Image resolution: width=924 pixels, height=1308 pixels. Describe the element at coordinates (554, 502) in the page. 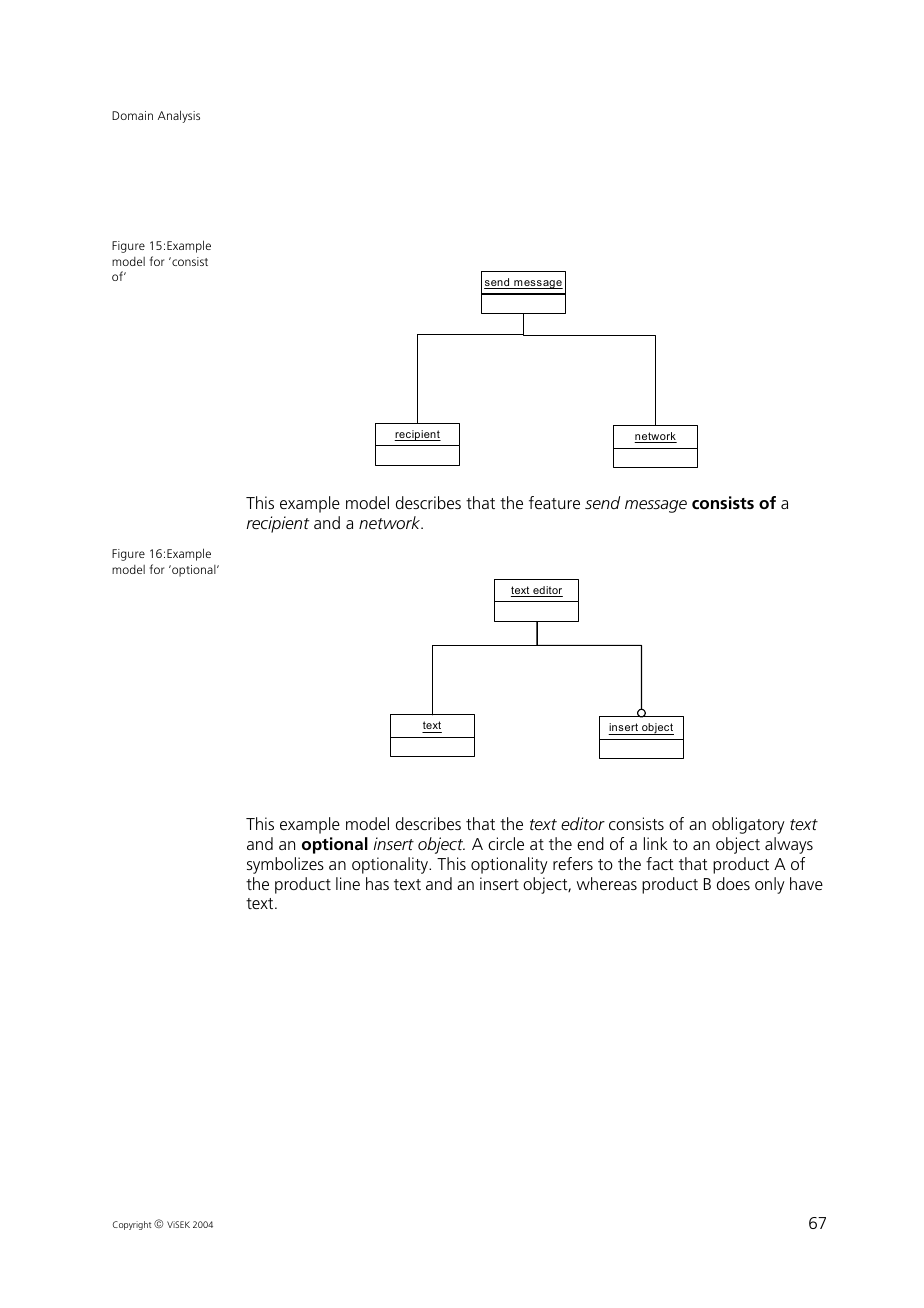

I see `feature` at that location.
